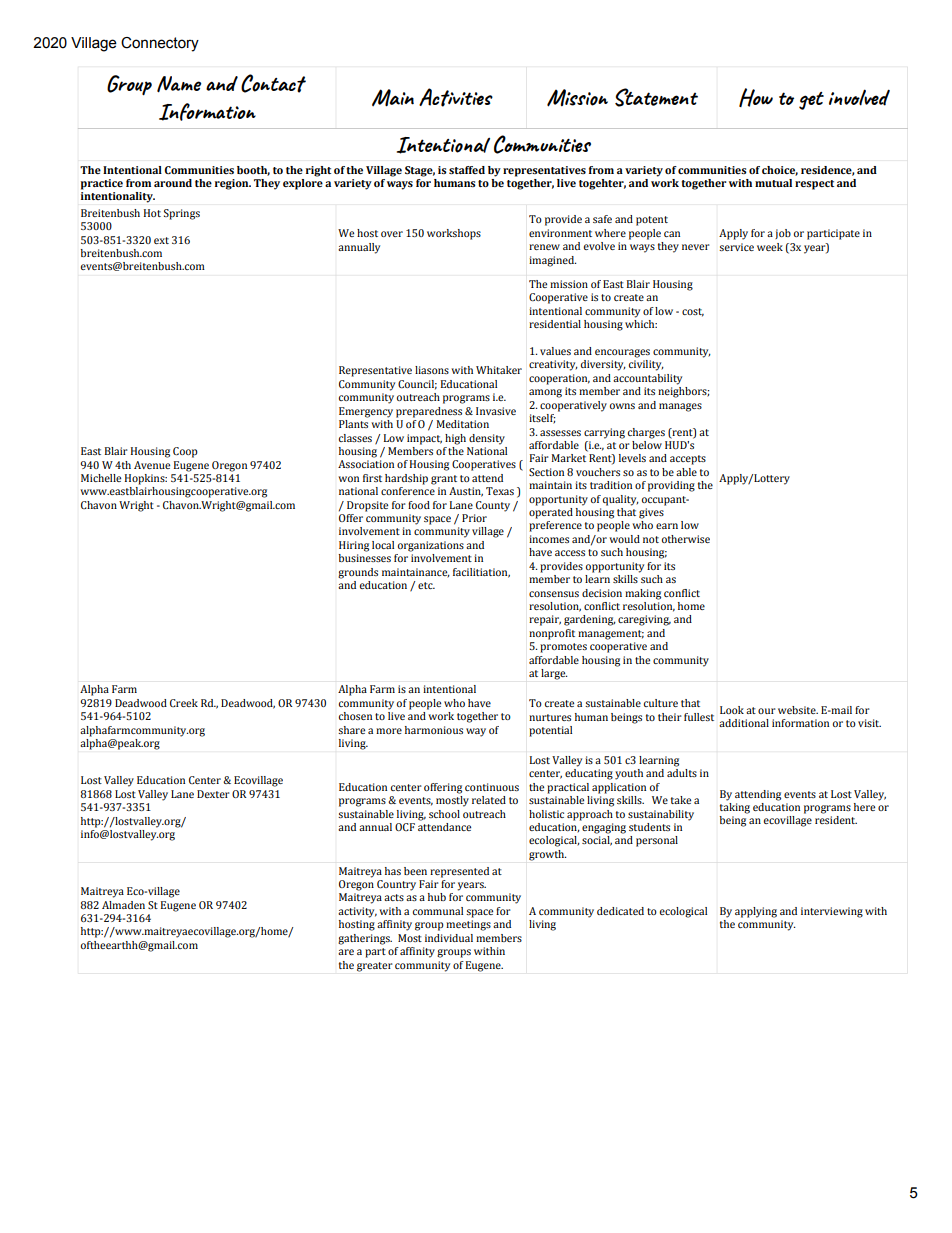  I want to click on around, so click(173, 183).
